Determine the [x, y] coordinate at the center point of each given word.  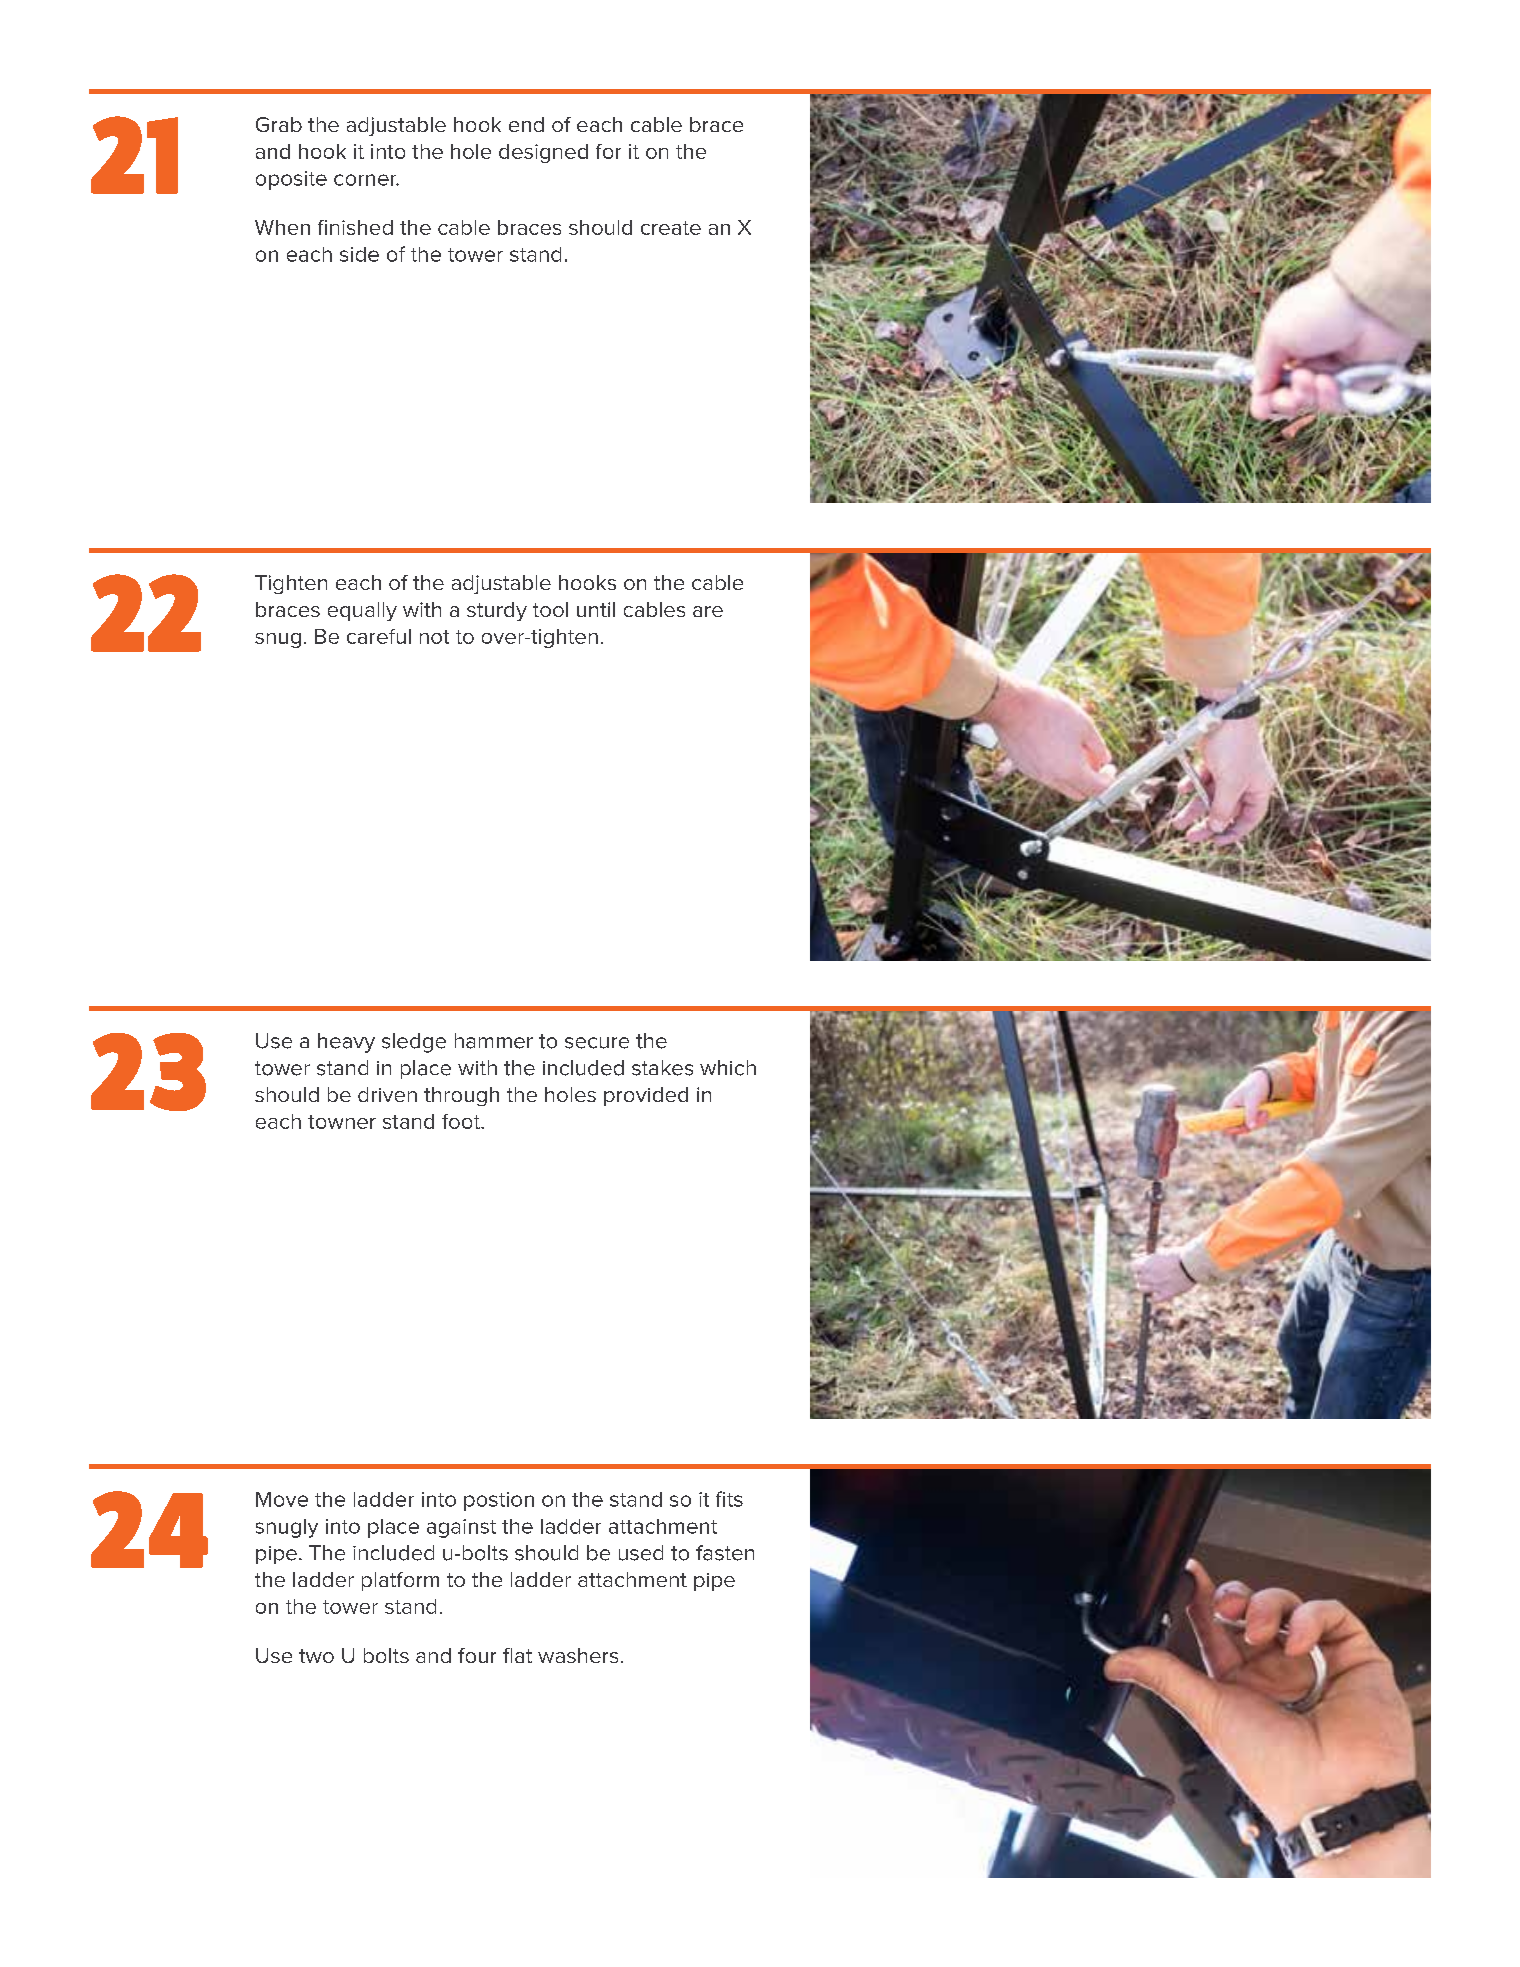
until [596, 609]
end [526, 124]
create [671, 228]
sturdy [497, 611]
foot [462, 1121]
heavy [346, 1043]
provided [646, 1096]
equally [362, 611]
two [316, 1656]
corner [366, 180]
